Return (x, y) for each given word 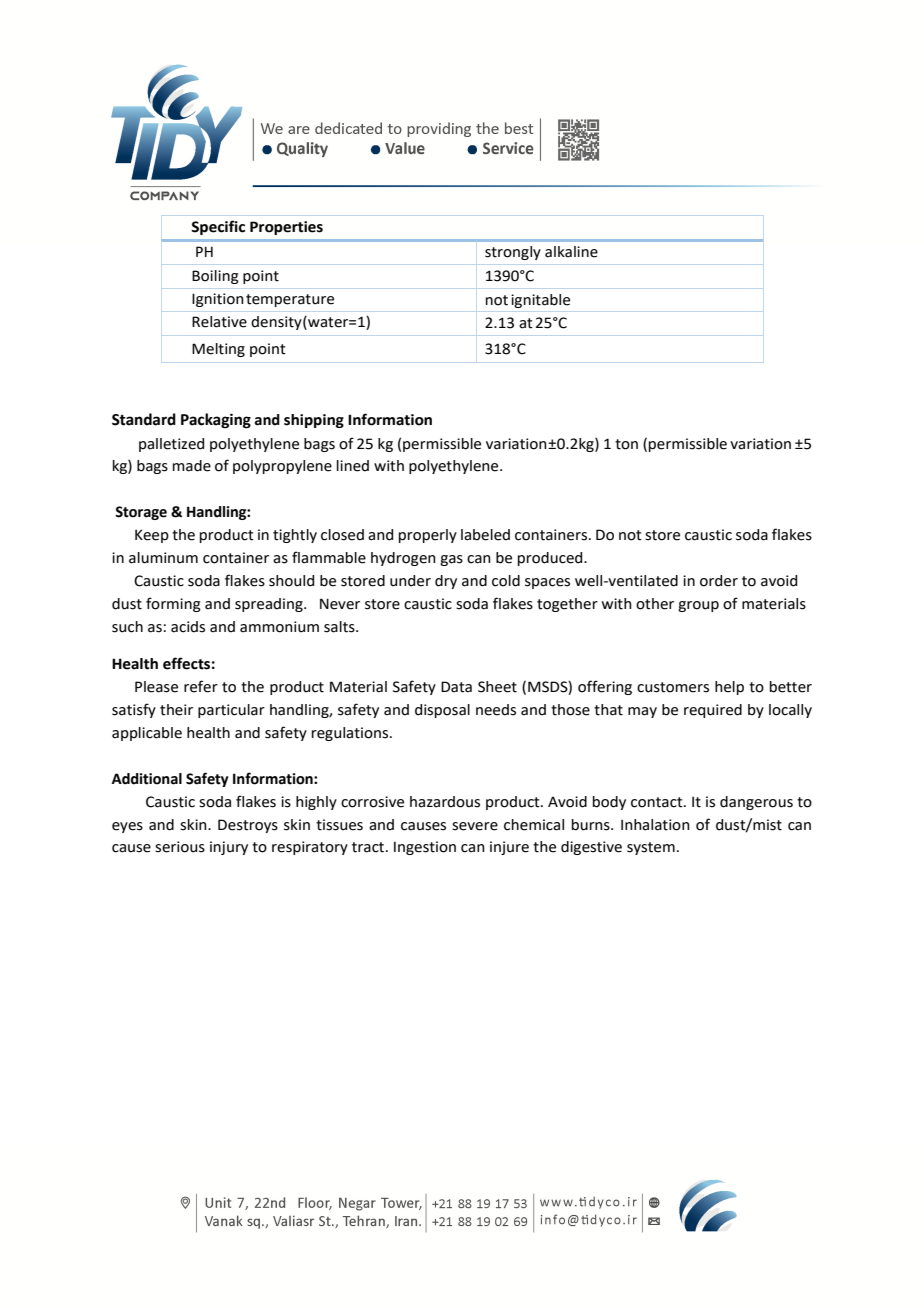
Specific (218, 227)
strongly (513, 253)
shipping (314, 421)
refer (201, 686)
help (729, 688)
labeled (485, 535)
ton (626, 444)
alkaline (571, 252)
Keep (152, 536)
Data (456, 687)
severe (475, 826)
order (719, 581)
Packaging (216, 421)
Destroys (248, 826)
